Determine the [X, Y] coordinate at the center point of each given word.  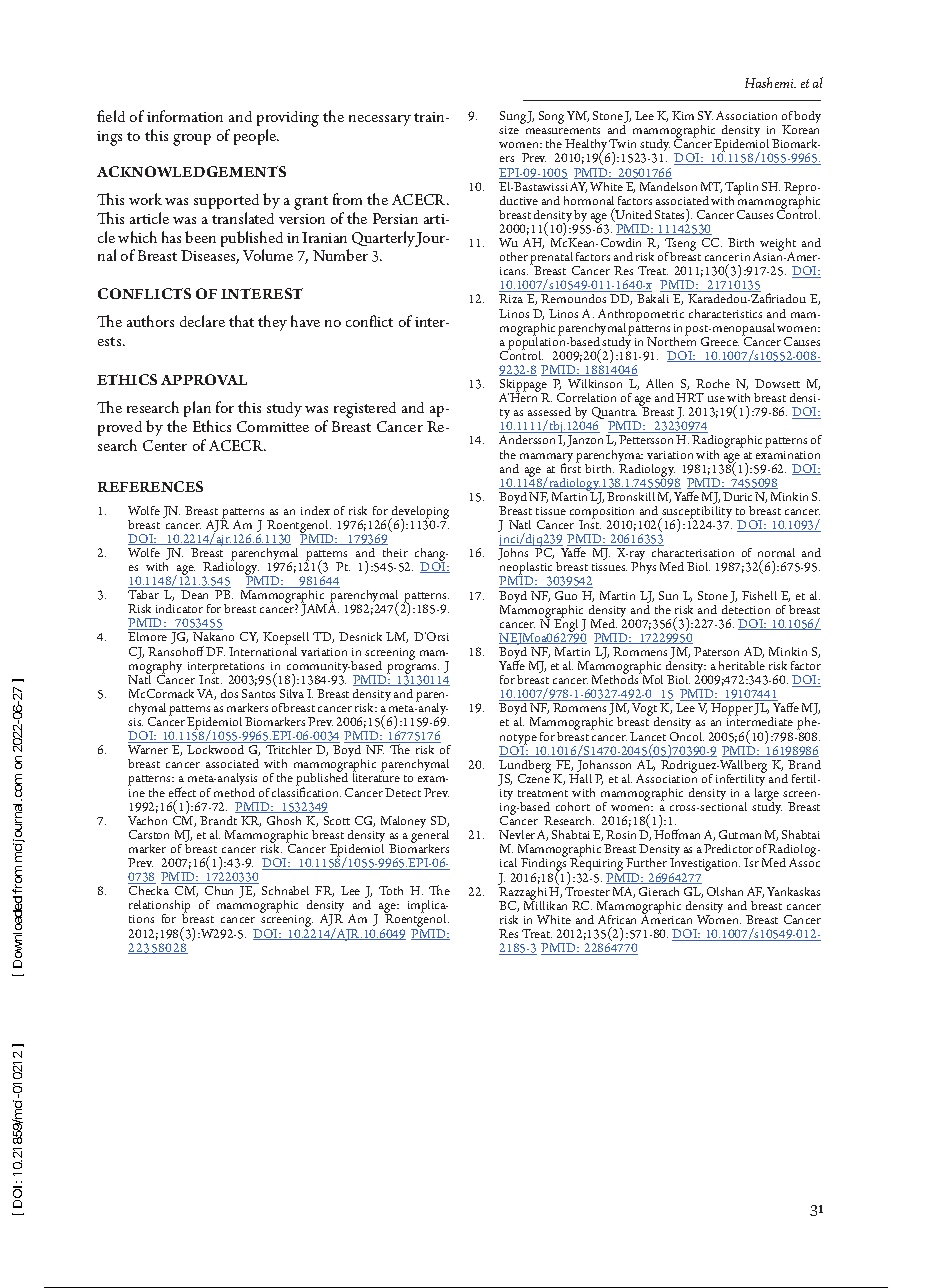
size [509, 130]
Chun [219, 890]
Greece [720, 341]
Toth [391, 890]
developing [419, 513]
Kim [683, 115]
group [192, 140]
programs [413, 670]
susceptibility [696, 512]
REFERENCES [150, 486]
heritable [742, 665]
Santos [258, 693]
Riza [511, 298]
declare [202, 321]
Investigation [705, 866]
